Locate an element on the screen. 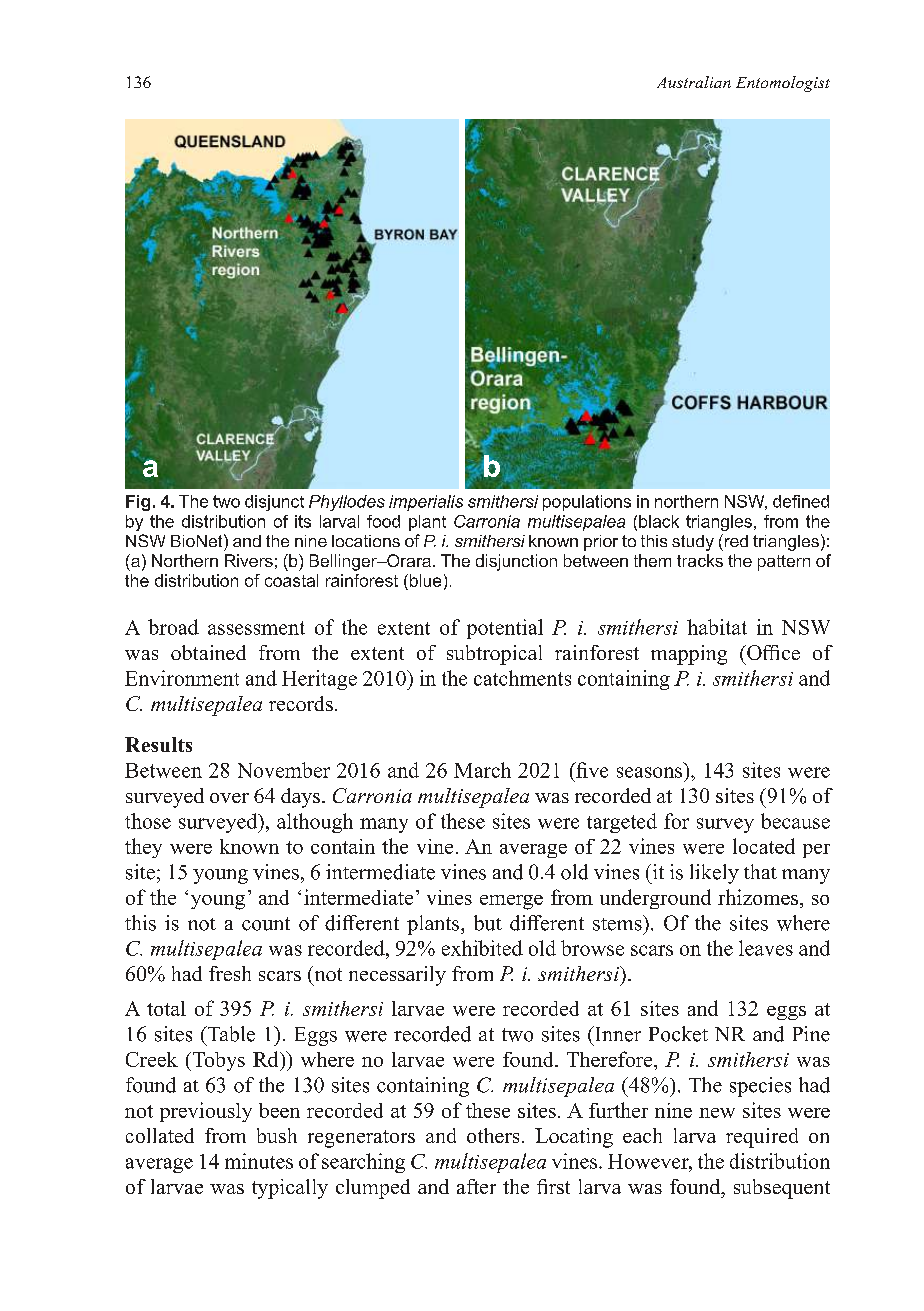  habitat is located at coordinates (717, 627).
